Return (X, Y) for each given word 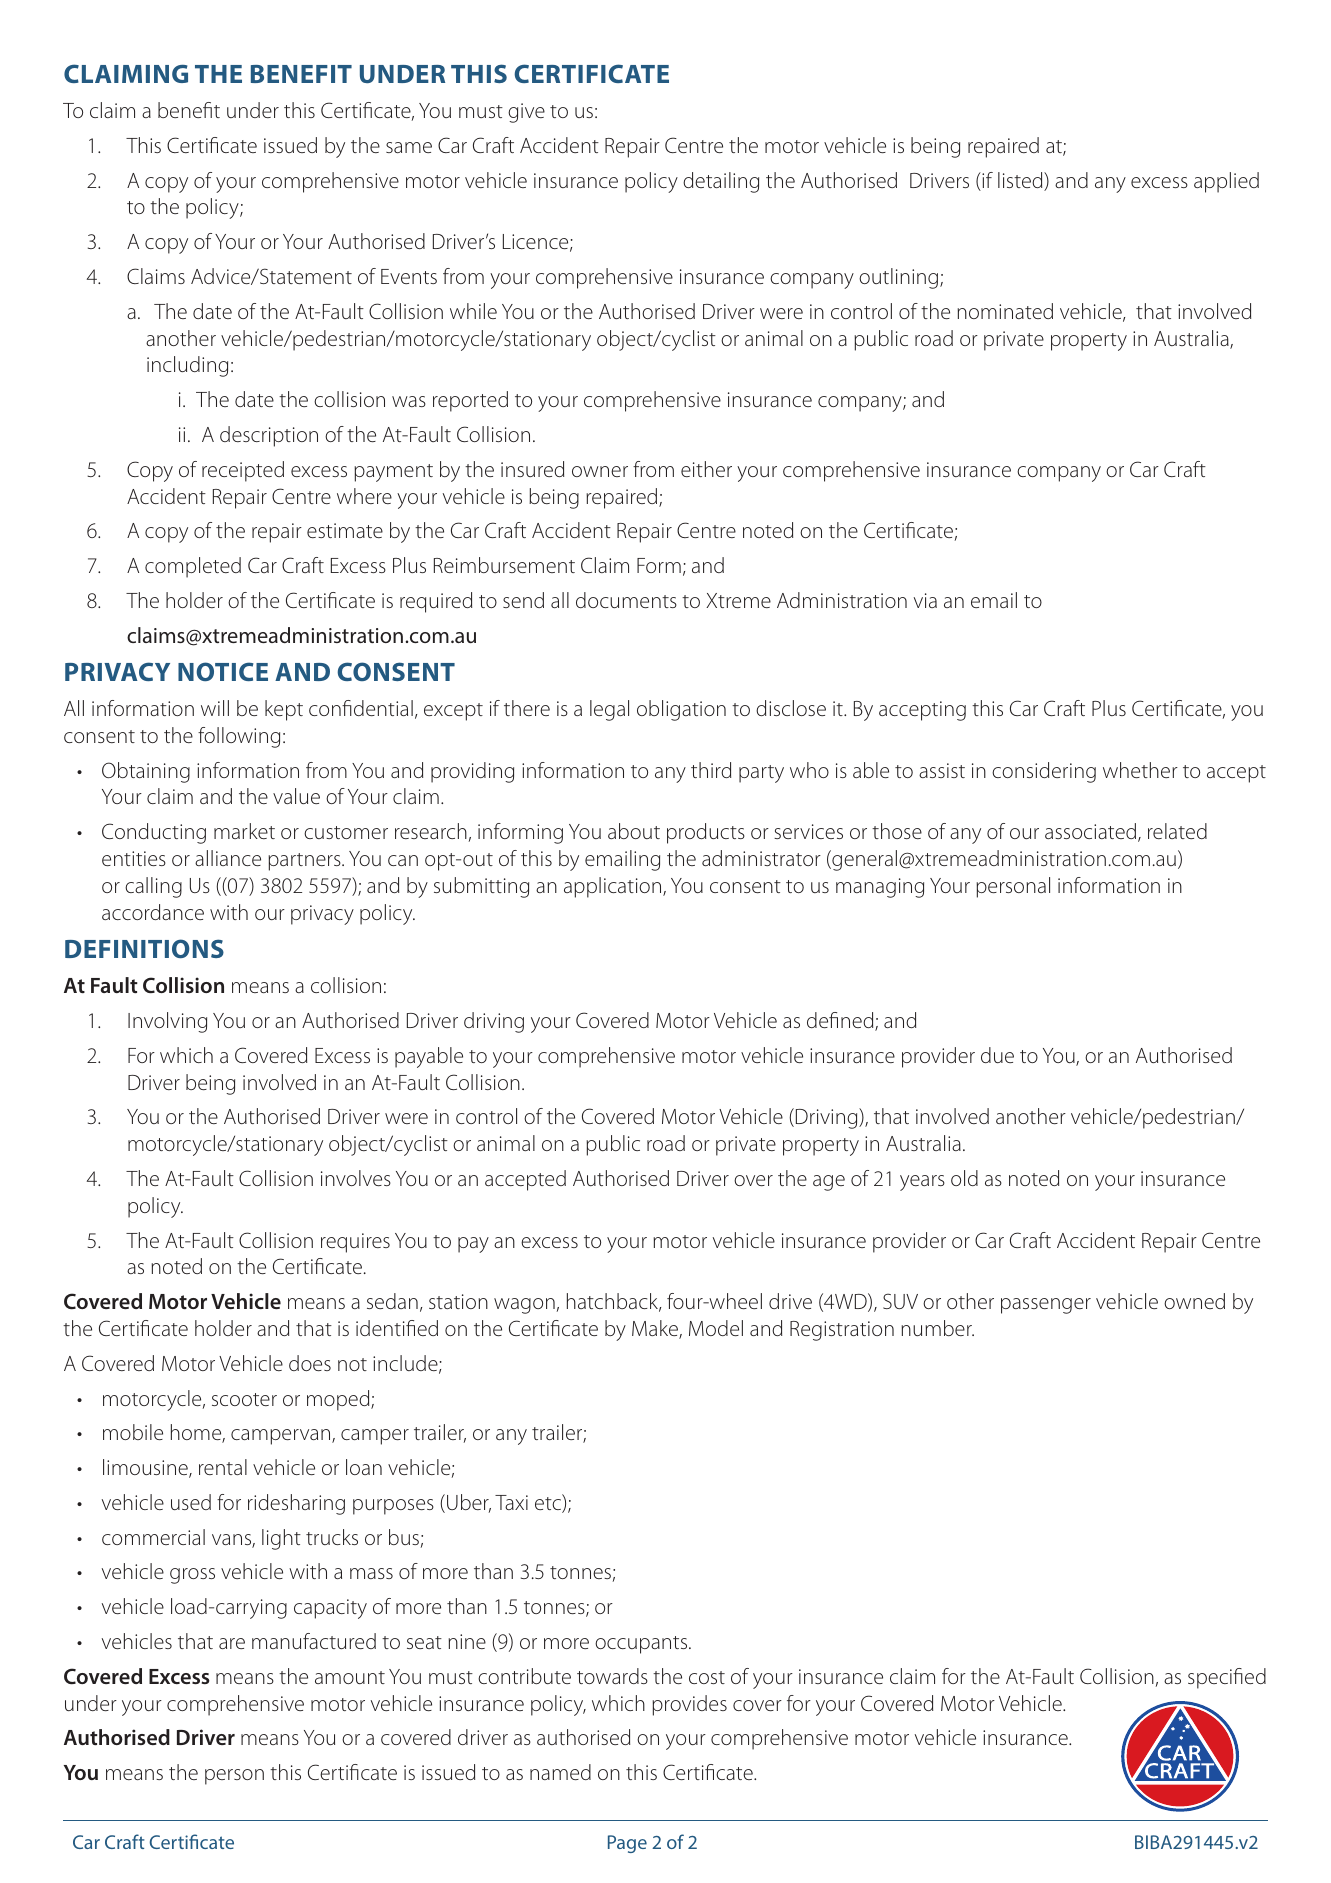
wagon (524, 1306)
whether (1140, 770)
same (409, 147)
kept (284, 710)
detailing (721, 182)
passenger (1046, 1306)
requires (355, 1243)
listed (1021, 181)
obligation (681, 710)
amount (350, 1677)
